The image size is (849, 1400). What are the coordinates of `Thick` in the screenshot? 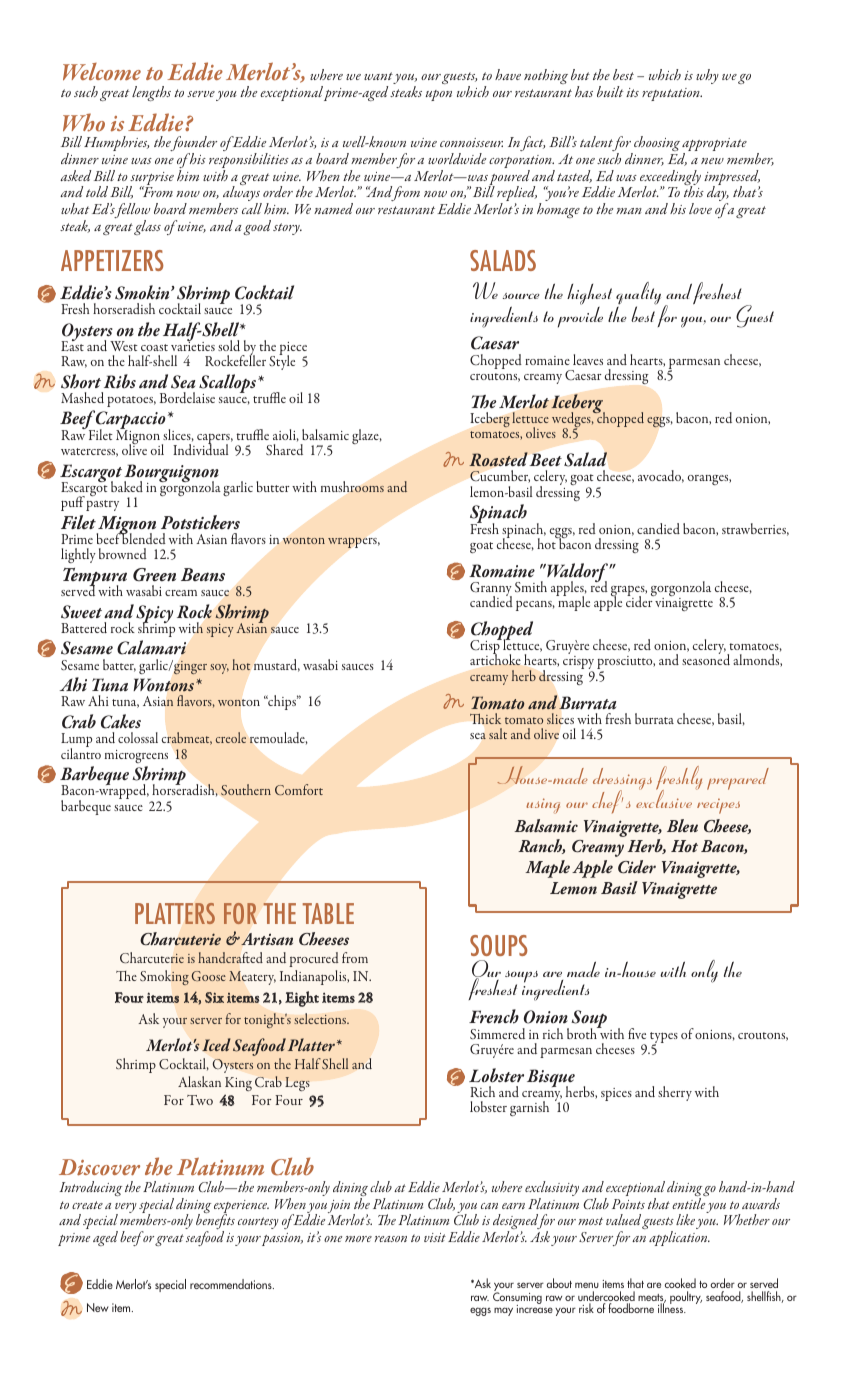 It's located at (485, 718).
